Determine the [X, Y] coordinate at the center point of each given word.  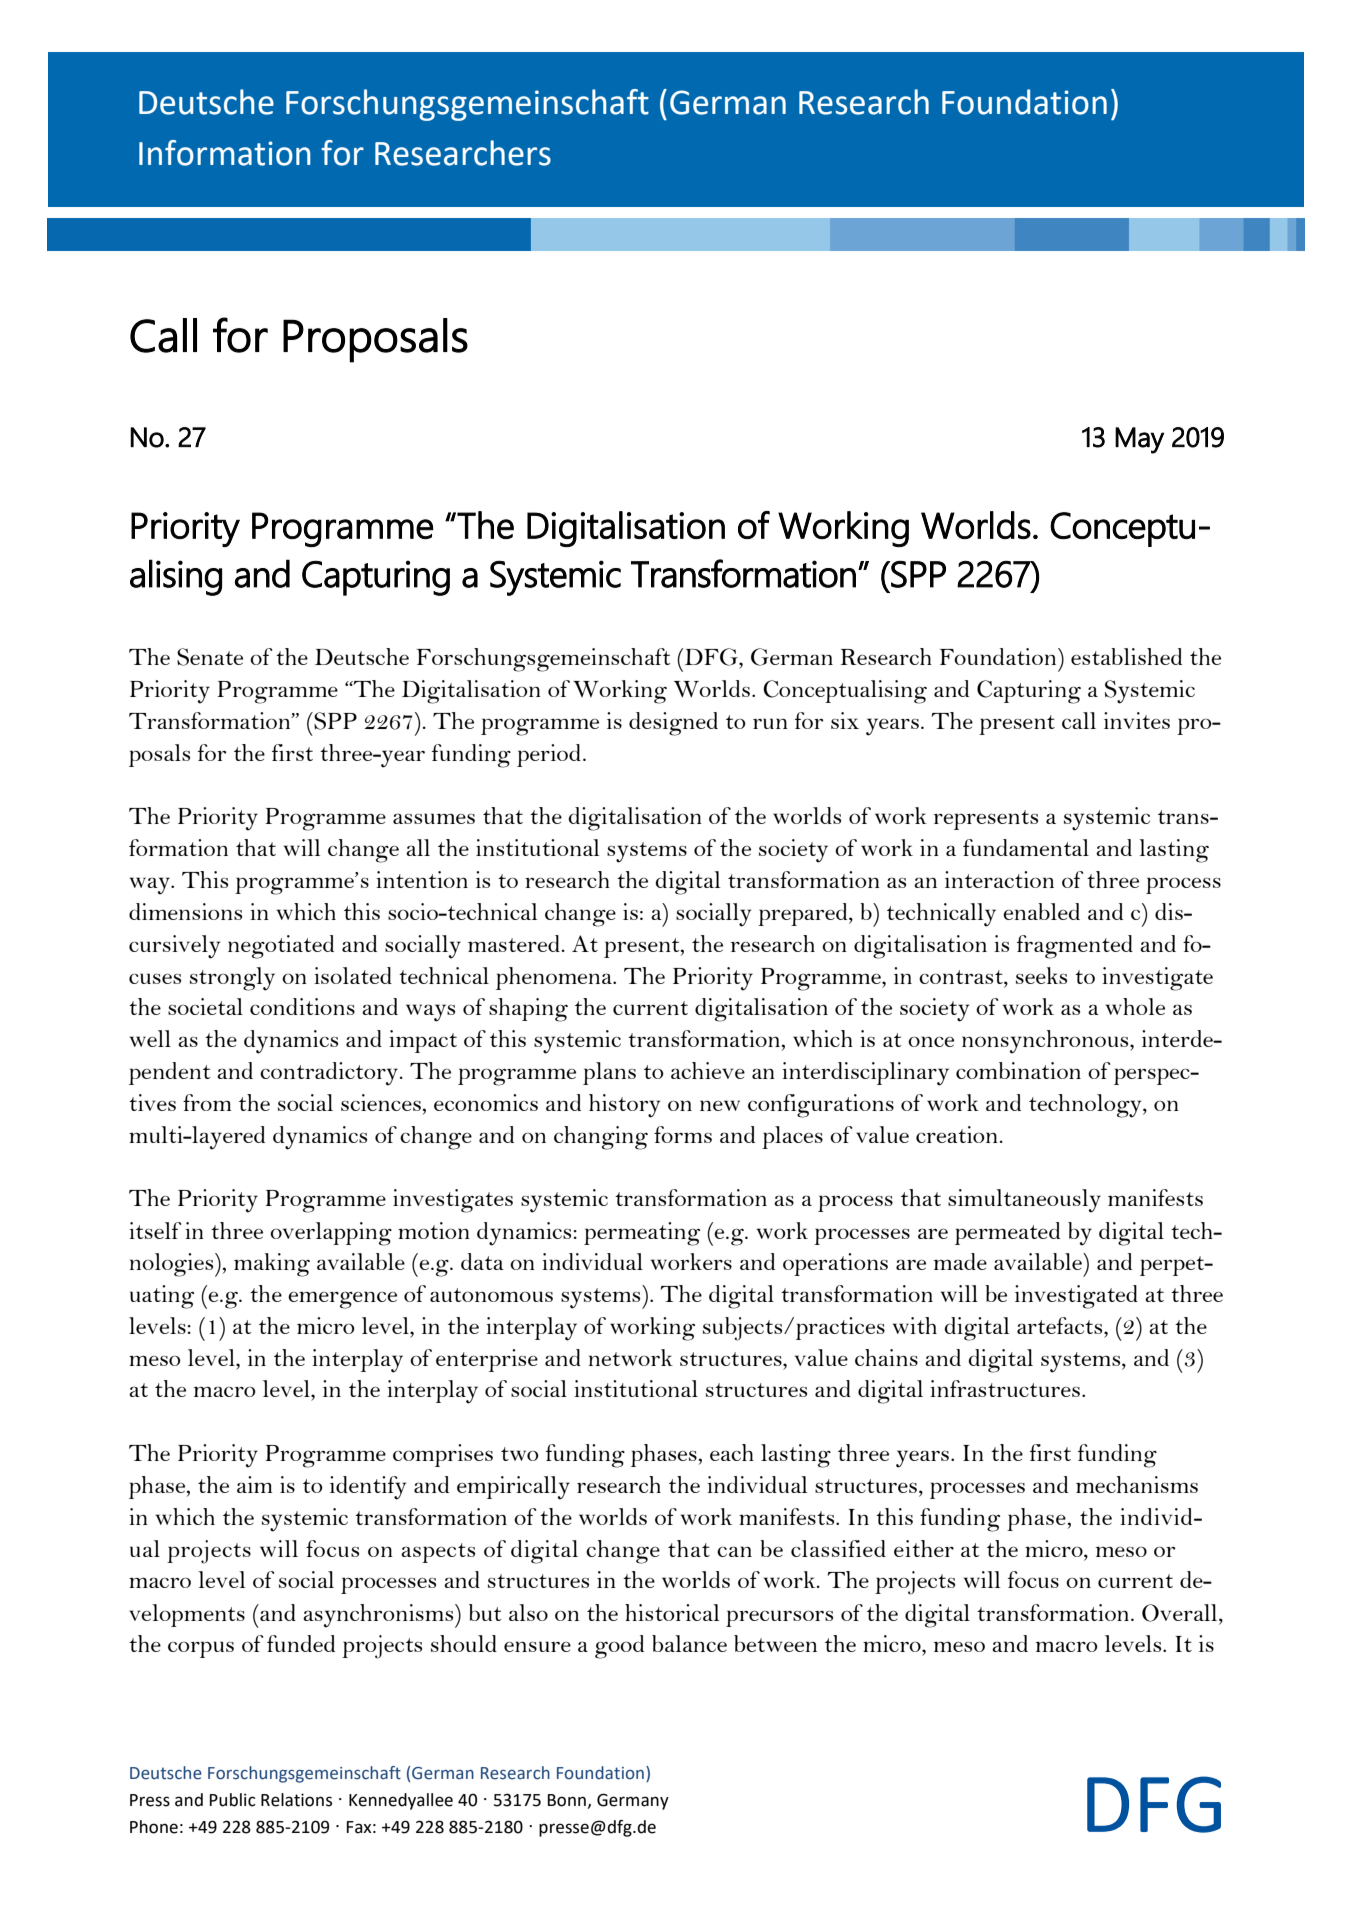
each [732, 1452]
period [549, 755]
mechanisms [1137, 1484]
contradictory [330, 1074]
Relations [296, 1800]
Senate [210, 657]
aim [254, 1484]
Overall [1181, 1613]
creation [957, 1134]
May [1139, 440]
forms [683, 1134]
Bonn [567, 1800]
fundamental [1026, 847]
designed [673, 724]
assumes [434, 818]
